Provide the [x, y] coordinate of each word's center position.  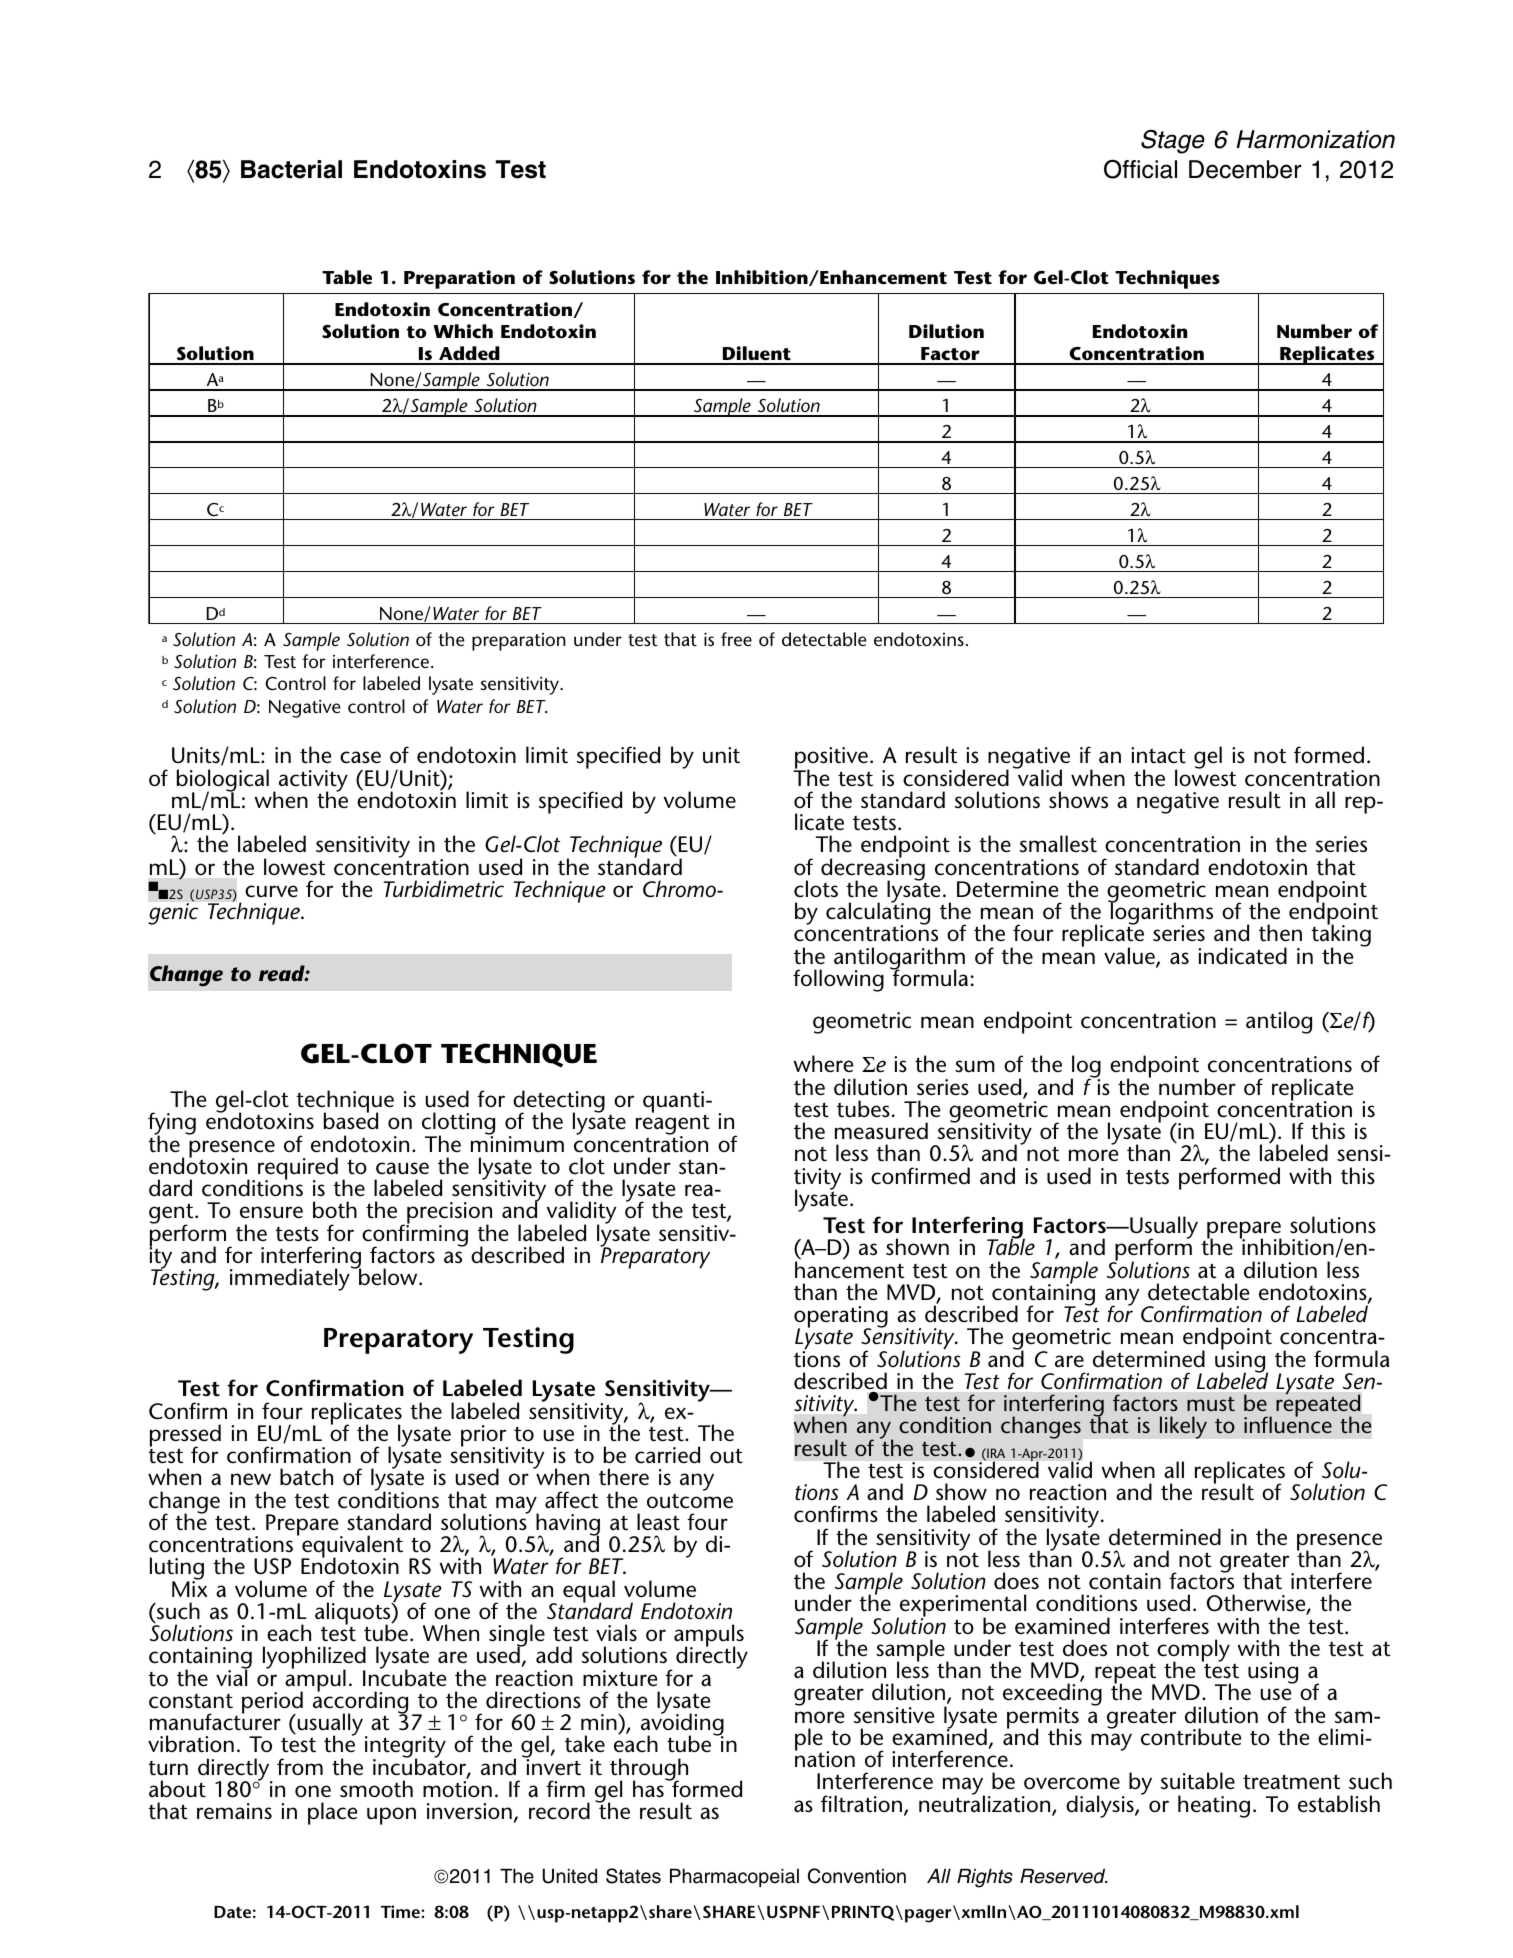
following [838, 980]
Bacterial [291, 169]
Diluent [756, 355]
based [351, 1120]
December [1245, 169]
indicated [1242, 956]
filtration [861, 1804]
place [332, 1813]
